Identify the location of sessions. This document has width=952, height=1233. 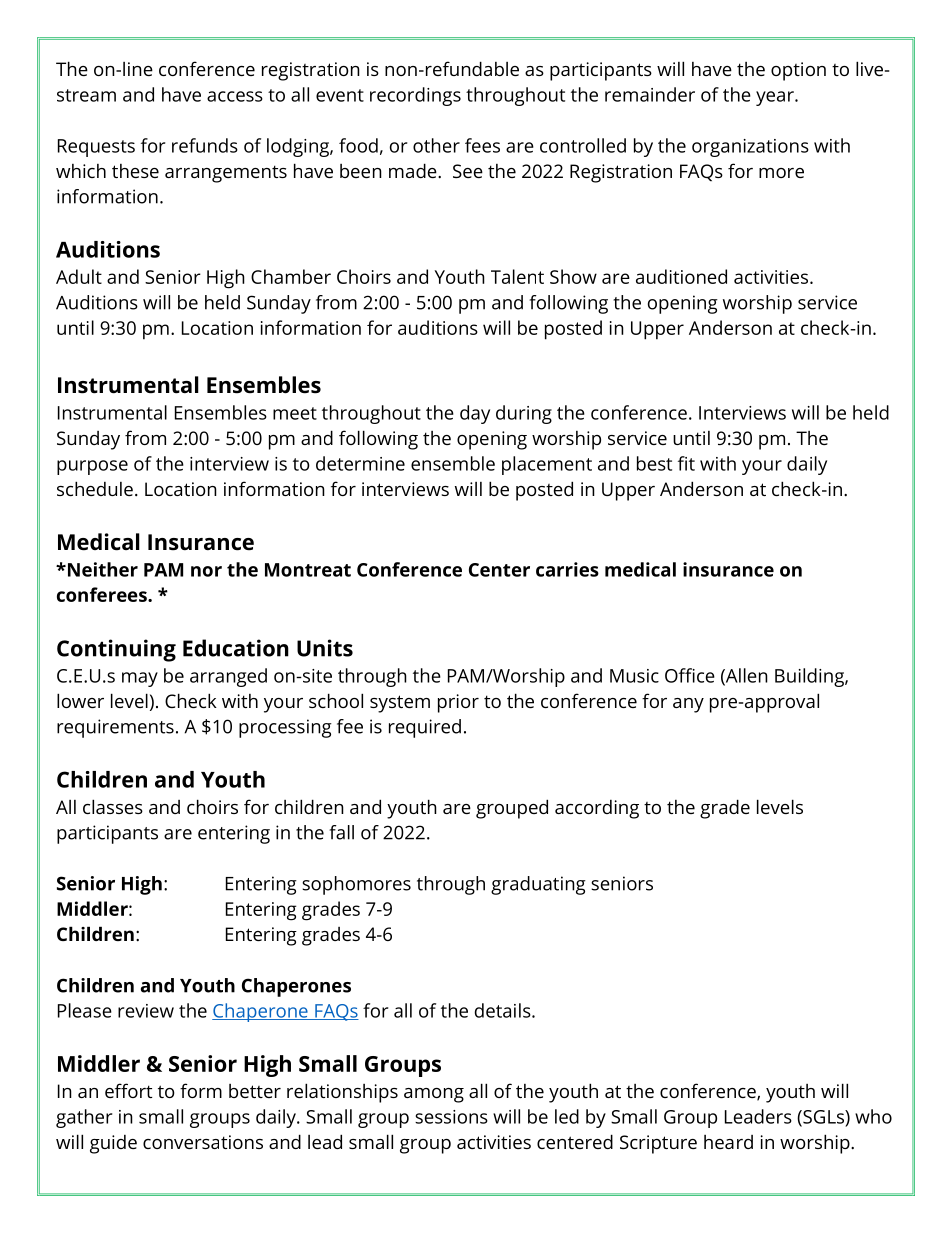
(451, 1117).
